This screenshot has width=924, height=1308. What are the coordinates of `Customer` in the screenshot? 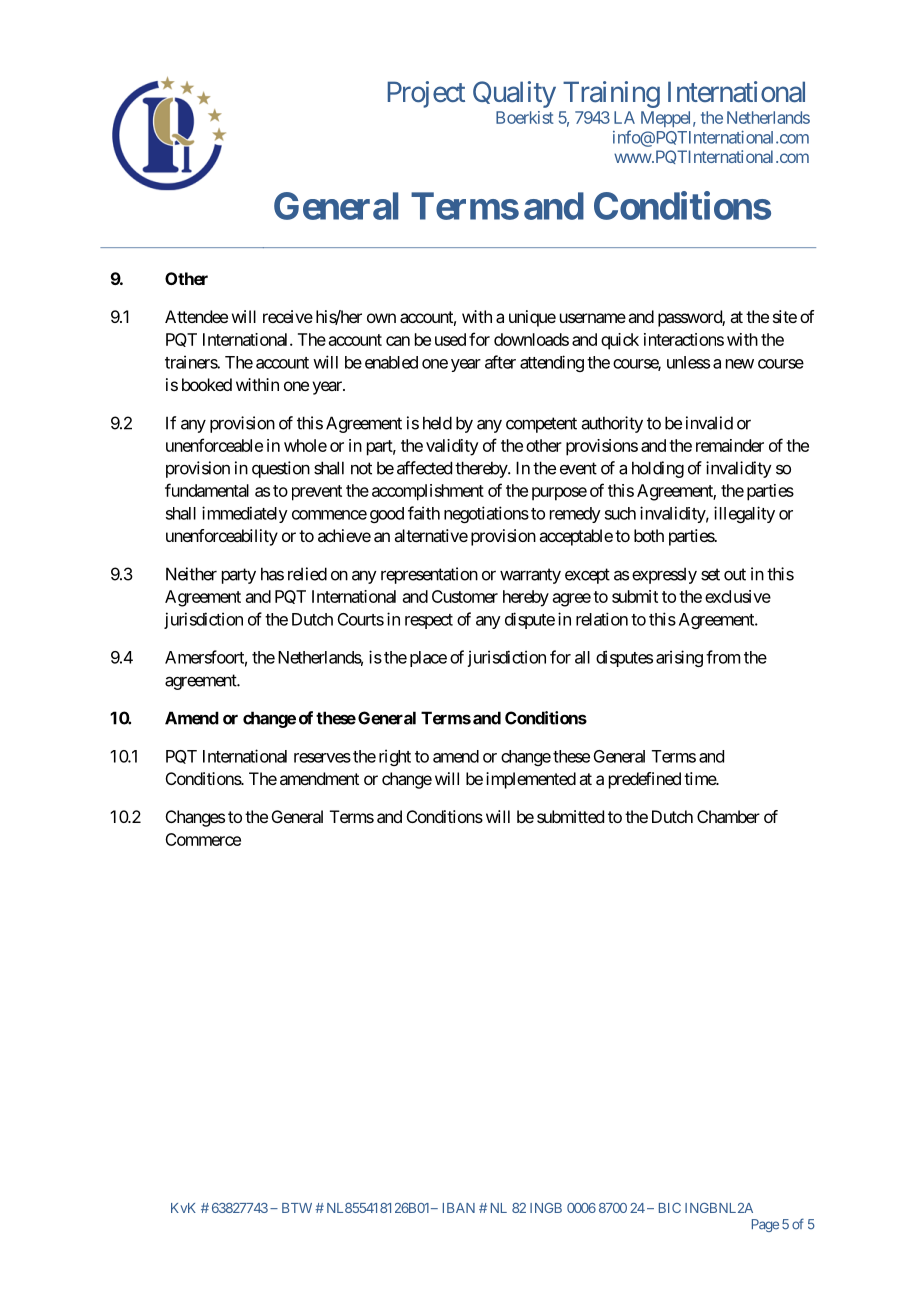 It's located at (465, 596).
